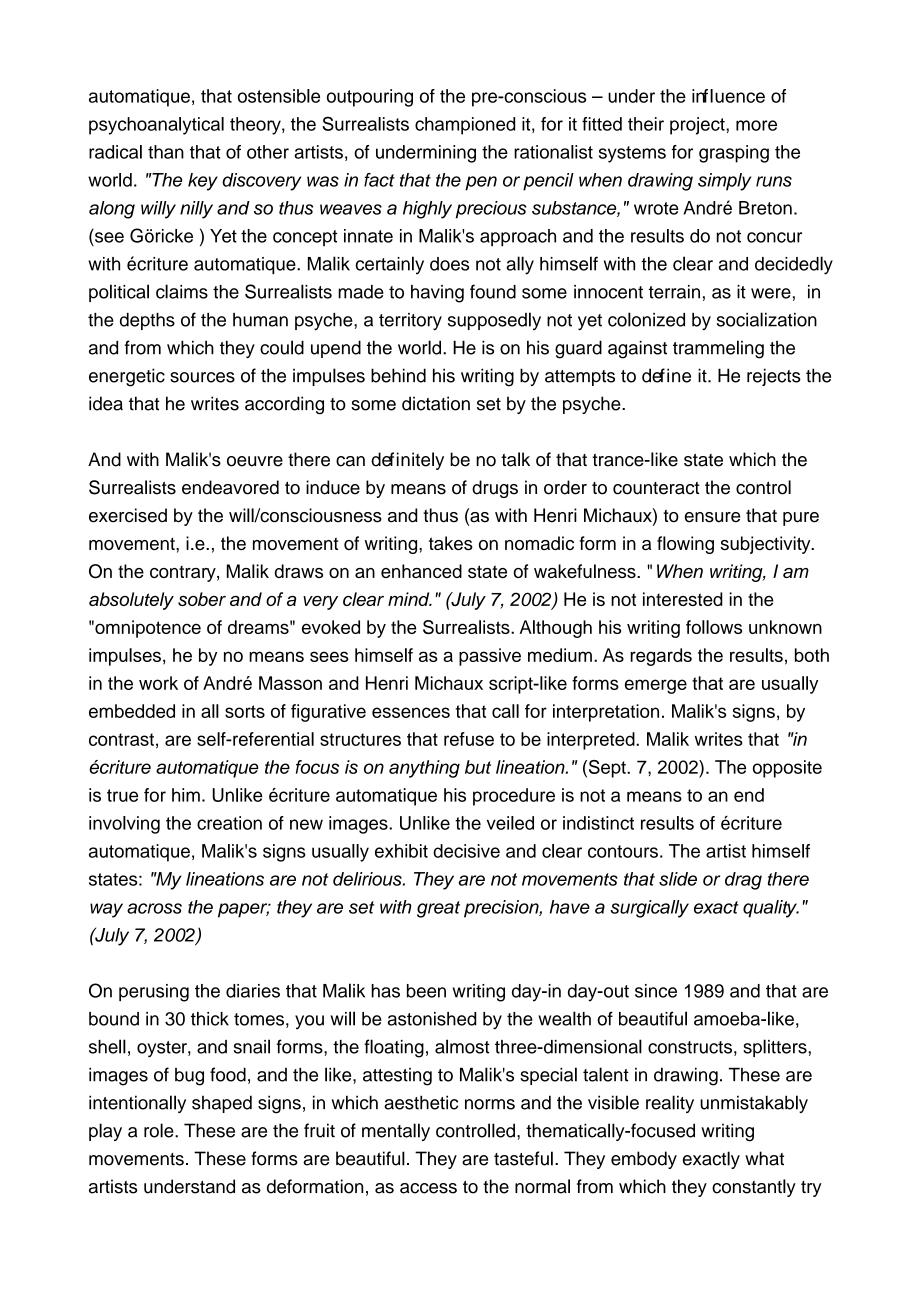  What do you see at coordinates (160, 1130) in the document?
I see `role` at bounding box center [160, 1130].
